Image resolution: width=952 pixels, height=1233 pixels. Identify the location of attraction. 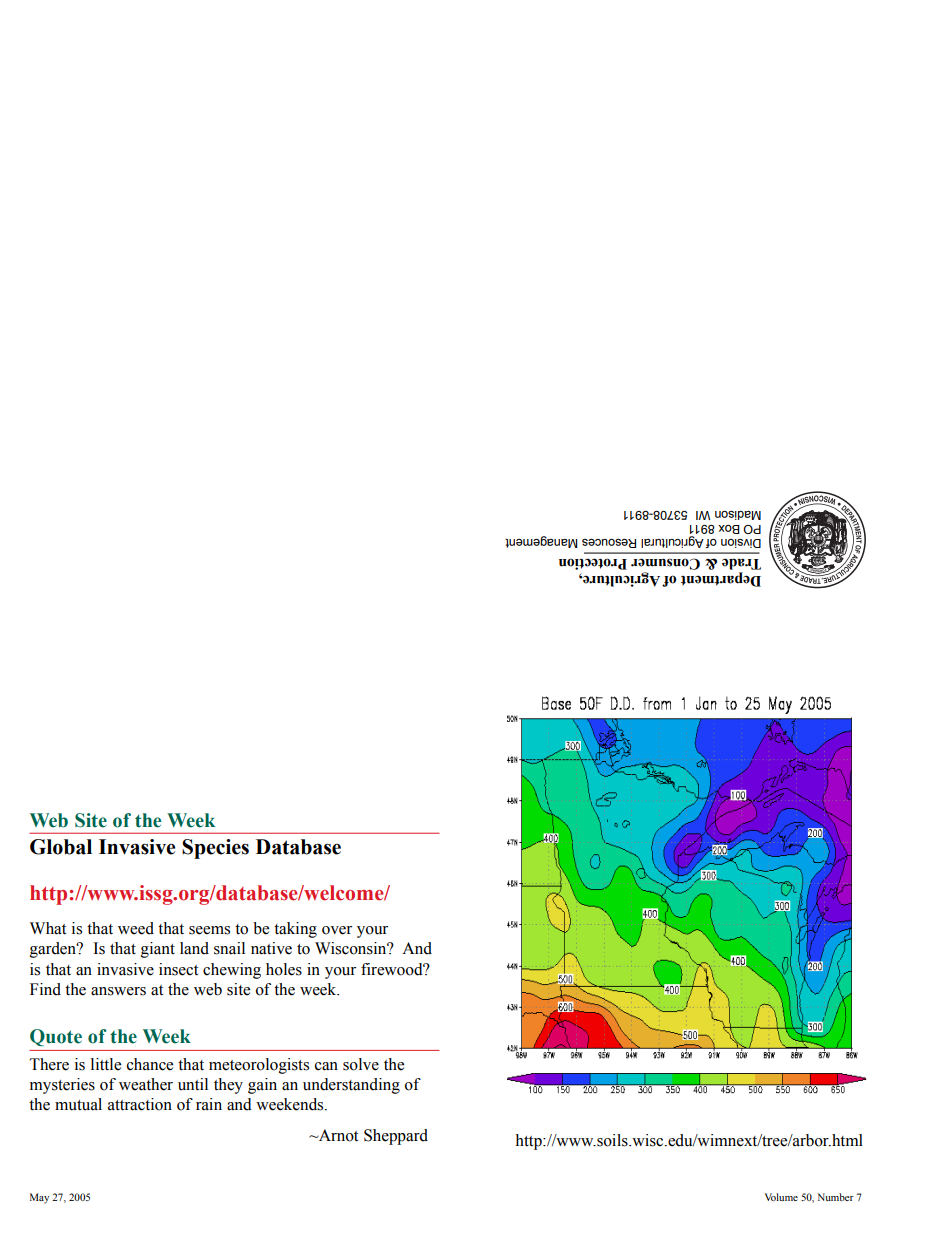
(140, 1104).
